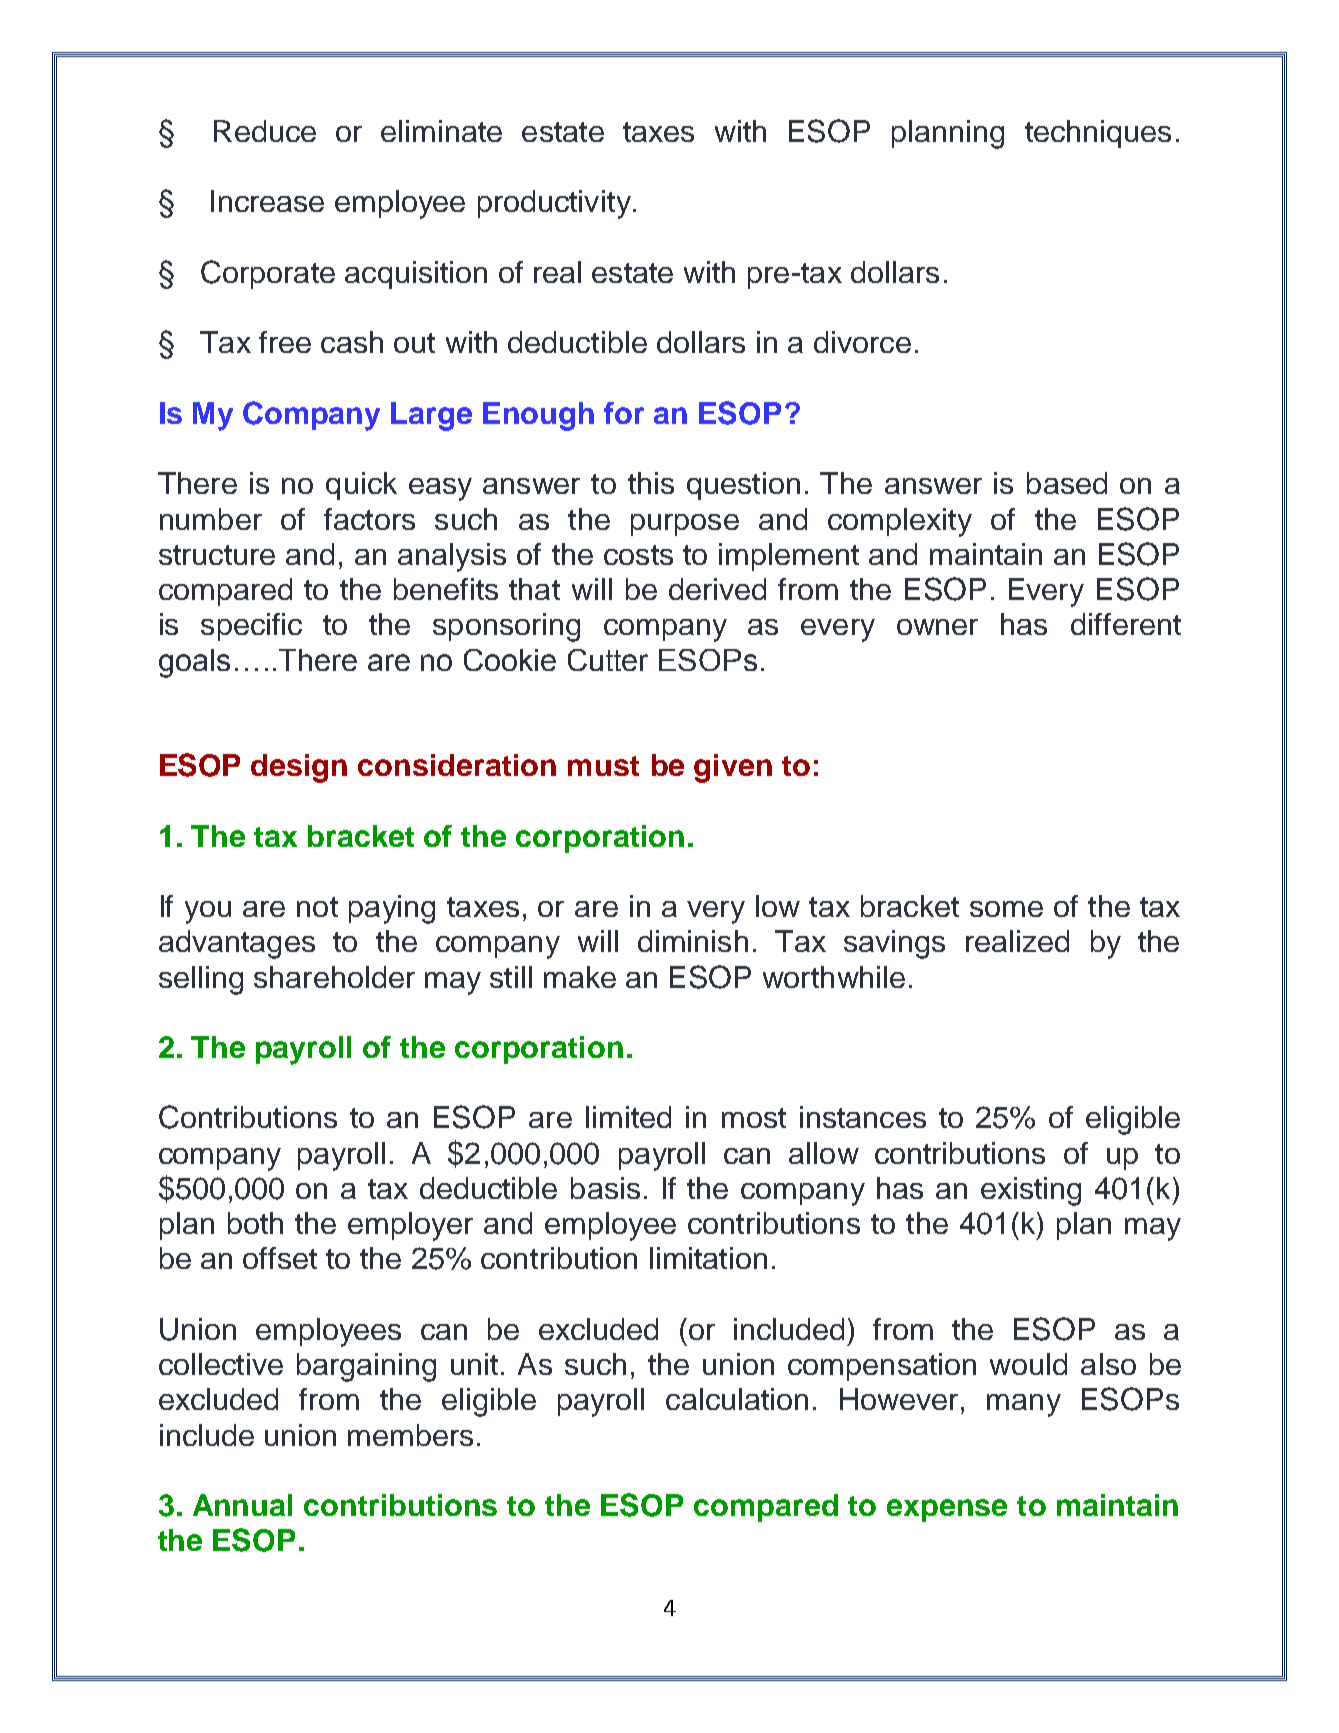  I want to click on productivity, so click(554, 204).
